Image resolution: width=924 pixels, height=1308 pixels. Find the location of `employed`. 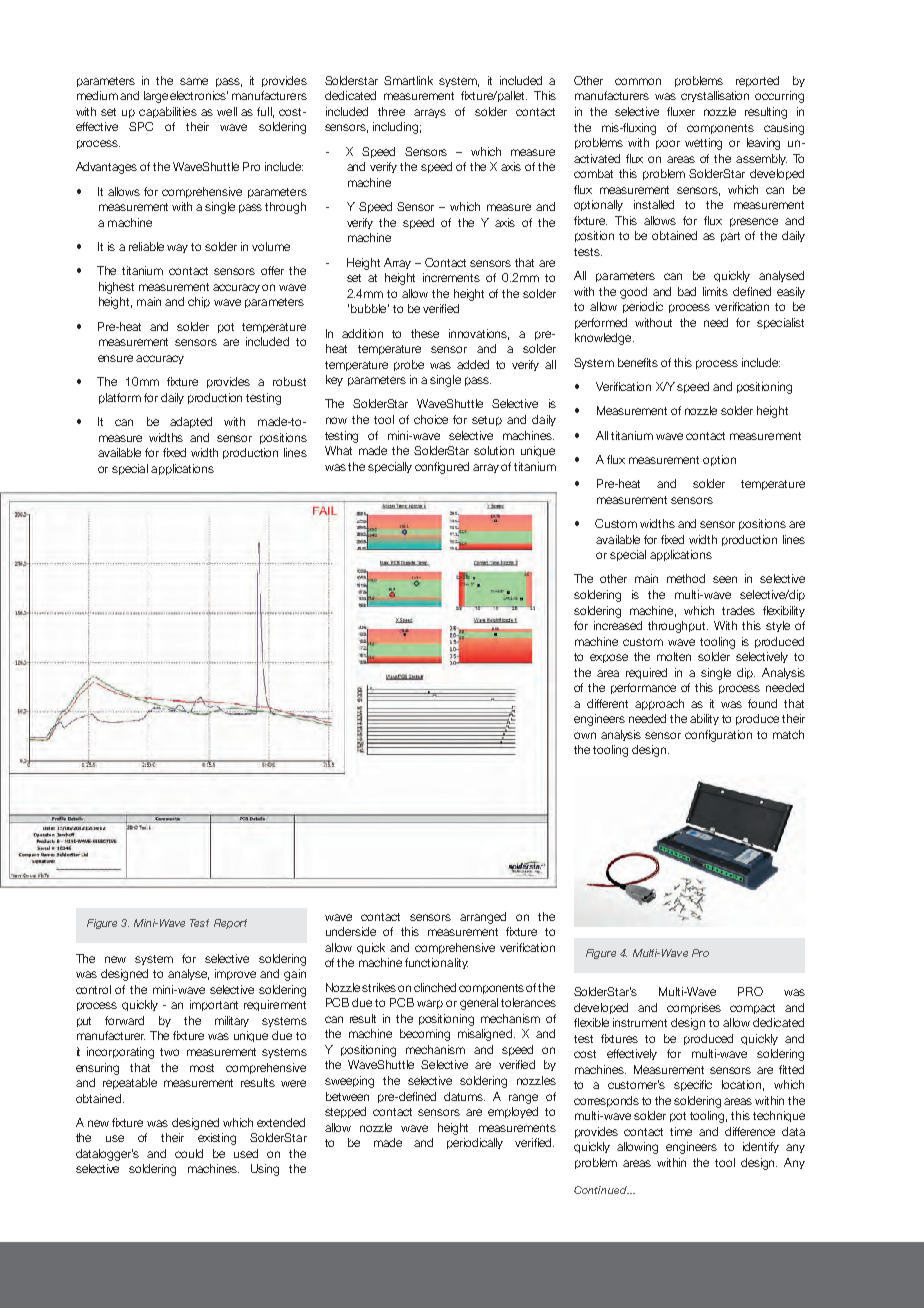

employed is located at coordinates (513, 1112).
